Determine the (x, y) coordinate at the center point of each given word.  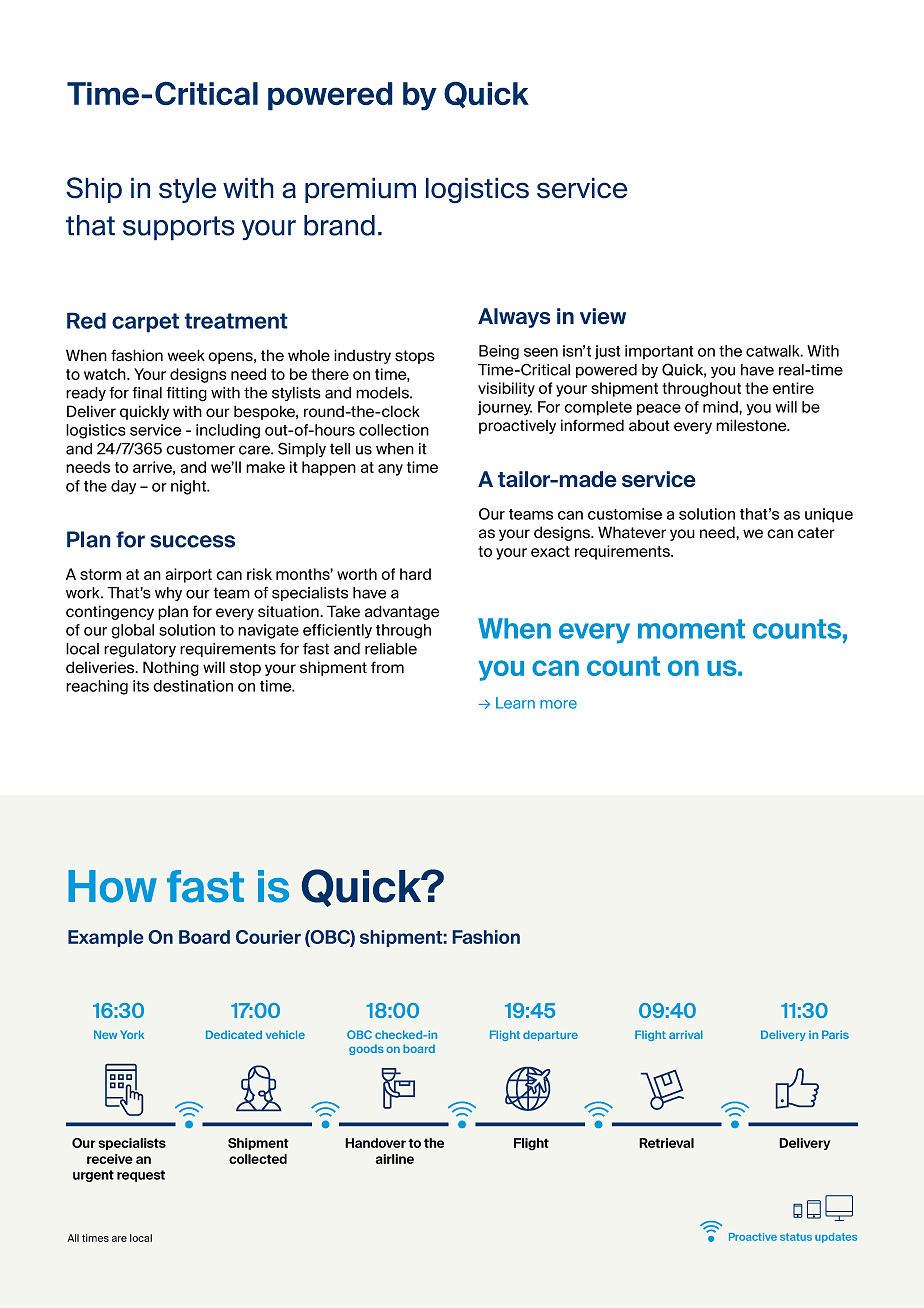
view (603, 316)
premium (360, 190)
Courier (268, 937)
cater (816, 533)
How (112, 886)
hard (415, 574)
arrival (686, 1034)
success (192, 541)
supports (179, 228)
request (141, 1176)
